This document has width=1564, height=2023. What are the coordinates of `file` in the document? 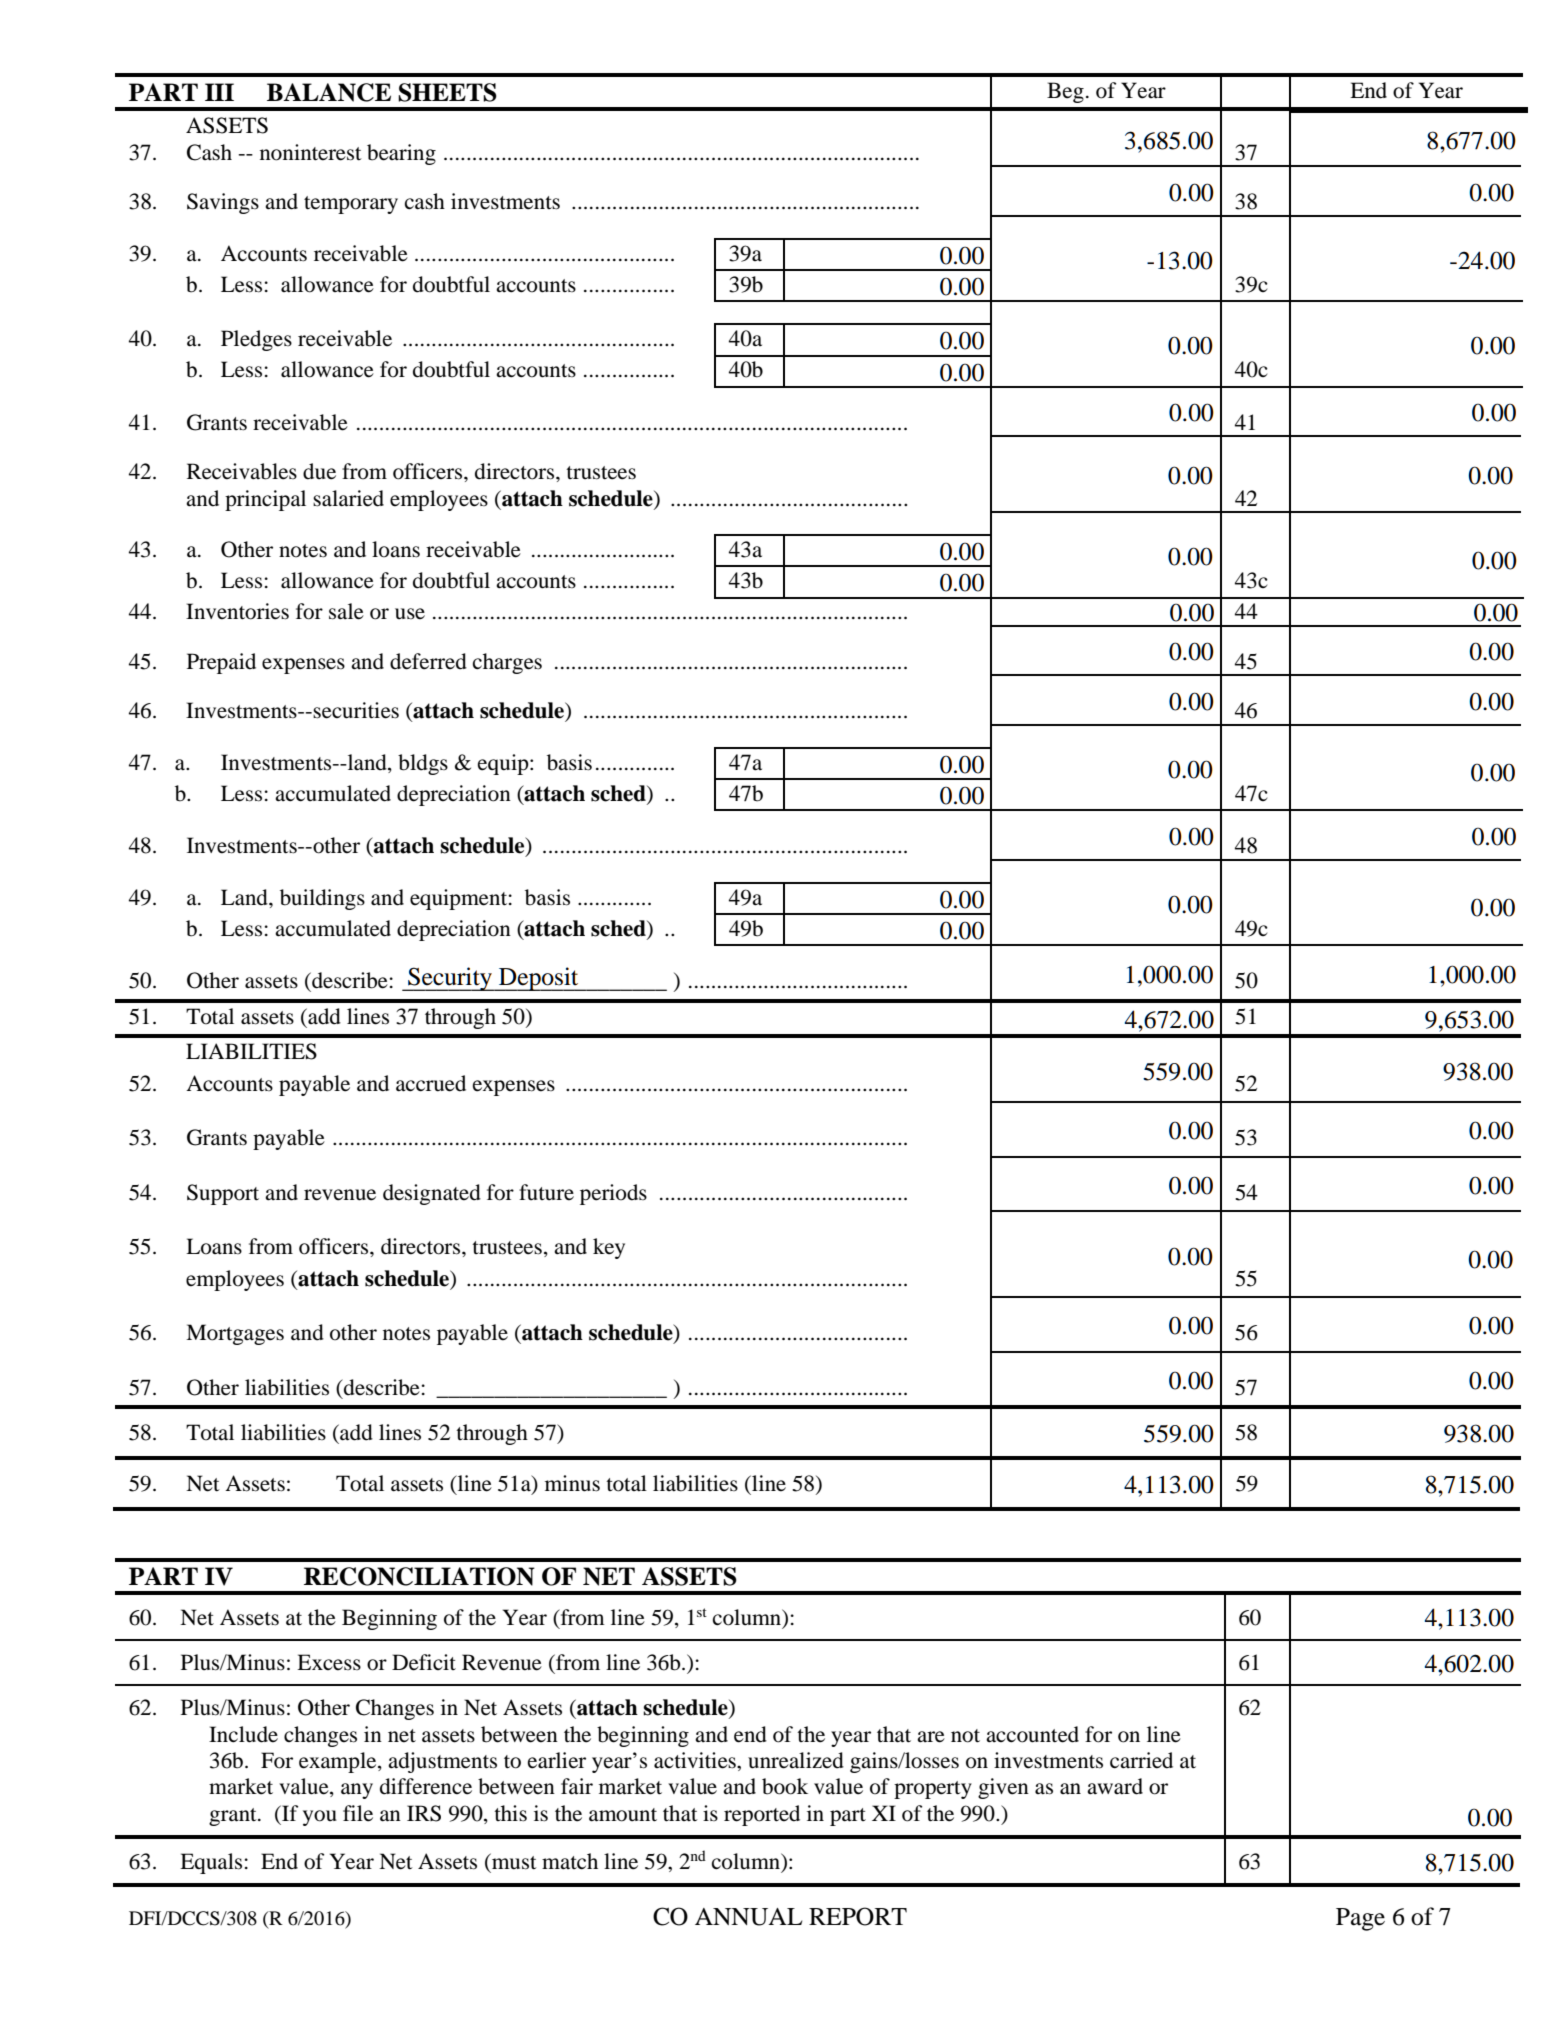 It's located at (358, 1813).
